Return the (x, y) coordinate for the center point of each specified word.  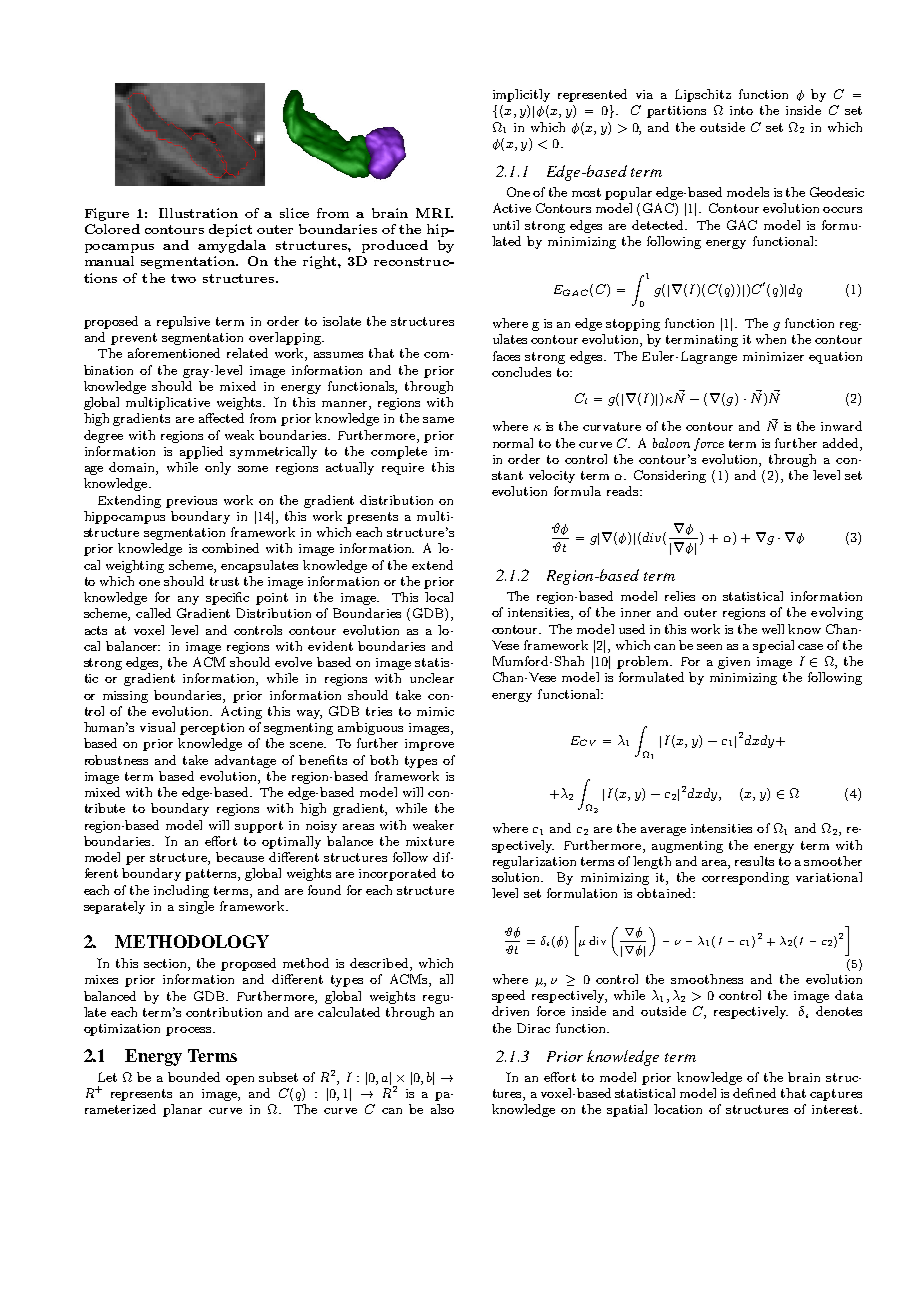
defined (754, 1093)
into (741, 110)
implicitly (521, 95)
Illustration (198, 213)
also (442, 1109)
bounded (194, 1077)
